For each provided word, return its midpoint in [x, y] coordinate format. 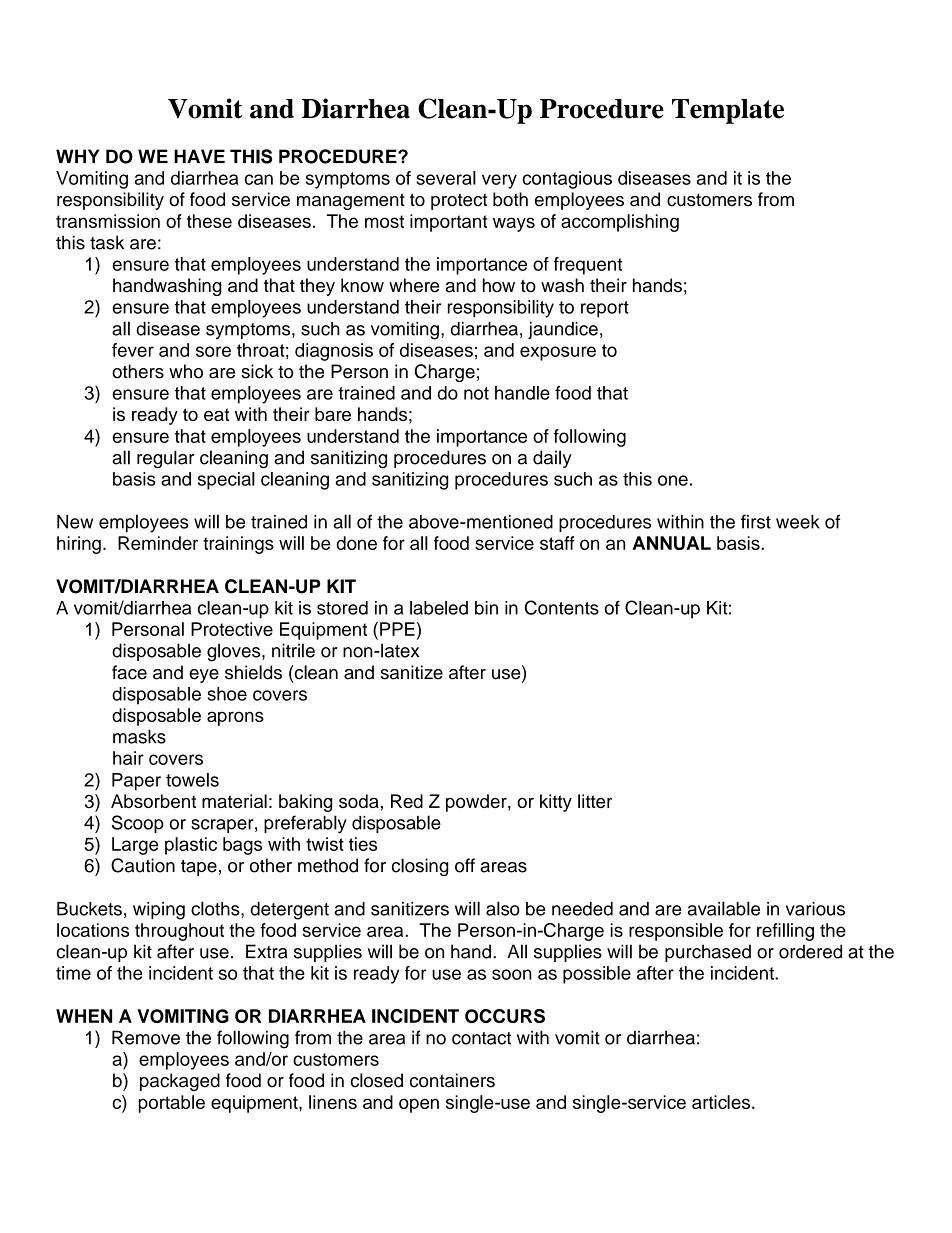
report [605, 309]
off [465, 865]
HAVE [199, 156]
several [446, 178]
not [476, 393]
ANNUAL [671, 543]
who [186, 371]
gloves [235, 652]
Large [135, 846]
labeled [439, 608]
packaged [180, 1082]
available [724, 908]
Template [728, 111]
